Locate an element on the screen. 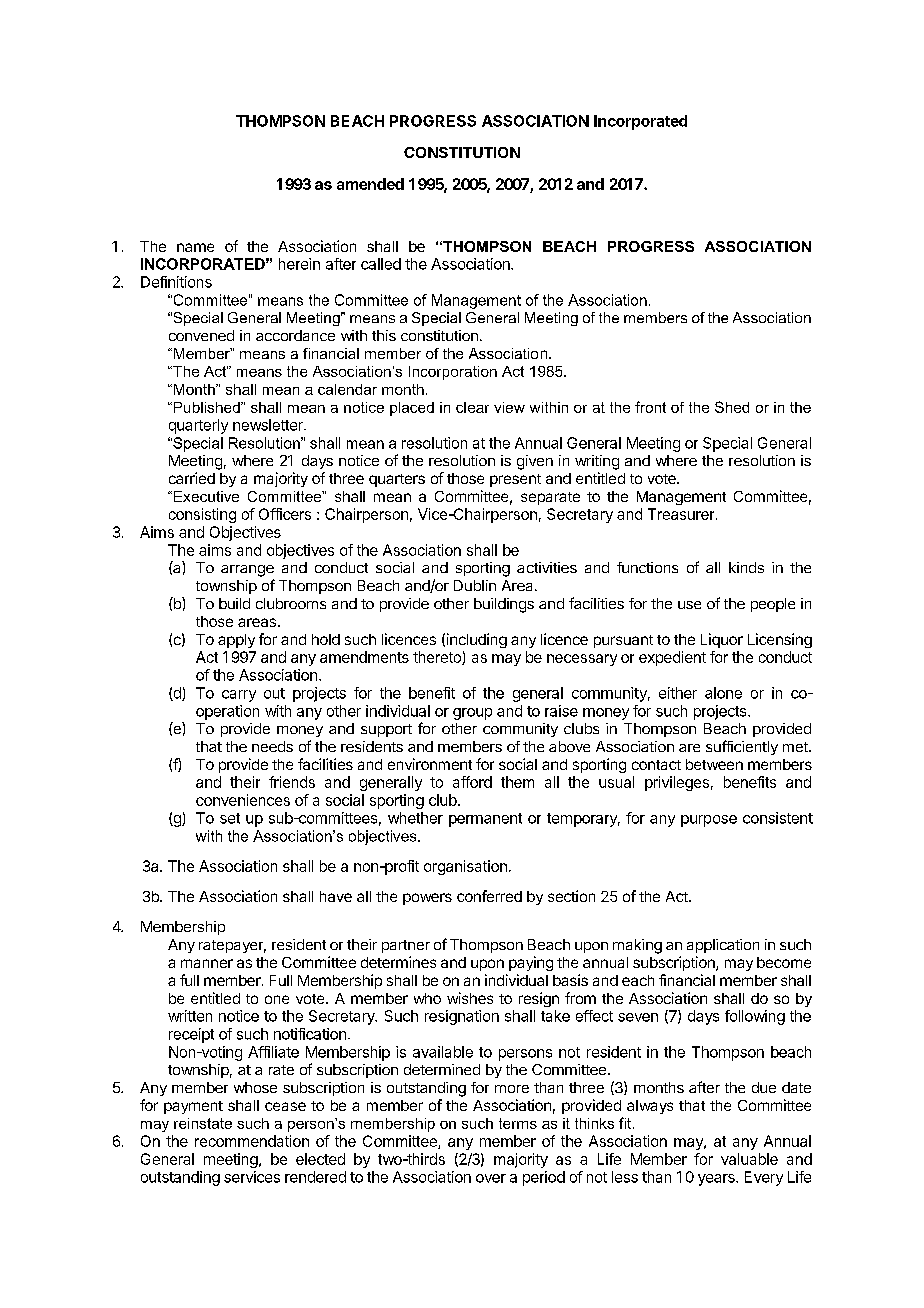 This screenshot has width=924, height=1308. front is located at coordinates (650, 407).
